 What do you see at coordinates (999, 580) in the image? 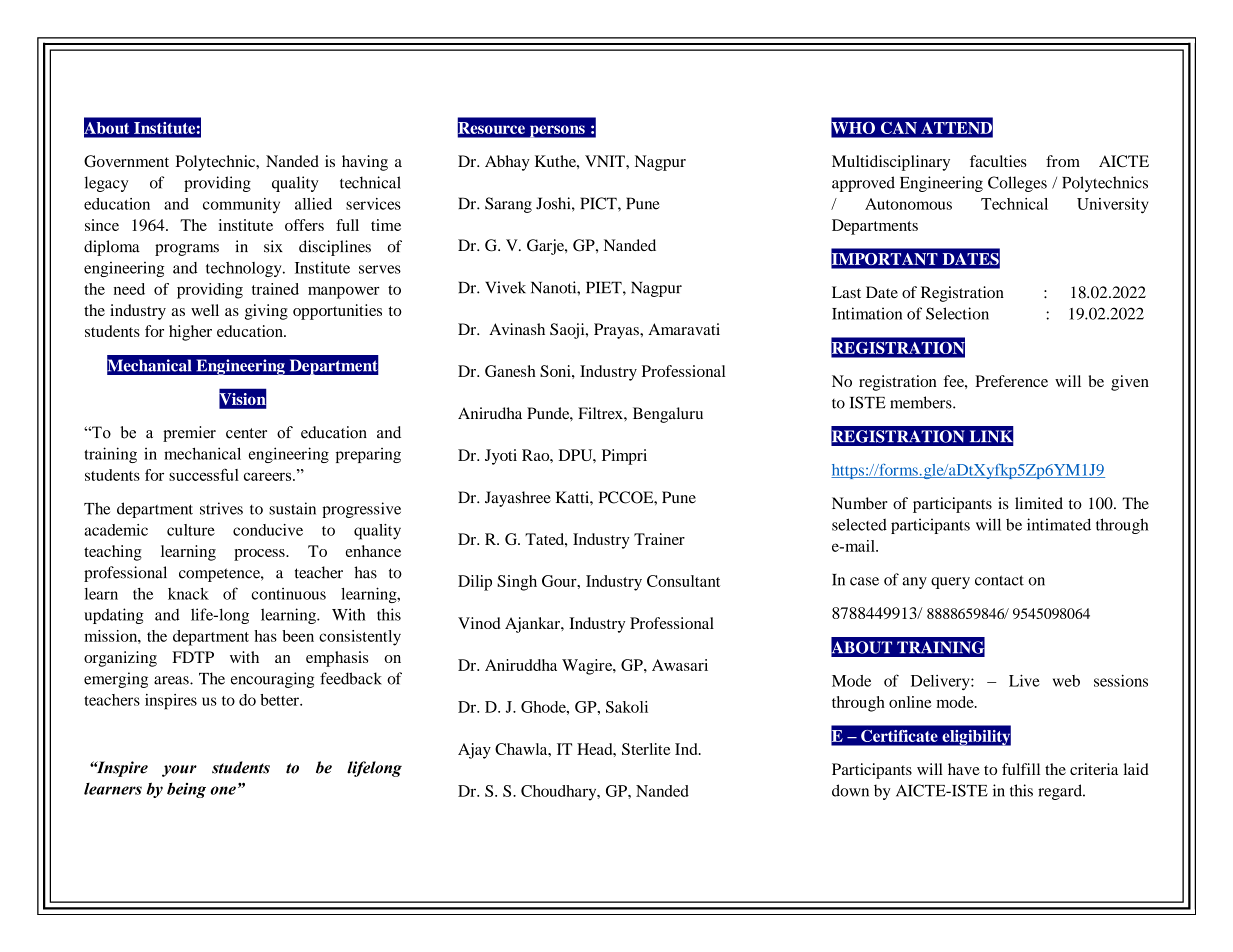
I see `contact` at bounding box center [999, 580].
